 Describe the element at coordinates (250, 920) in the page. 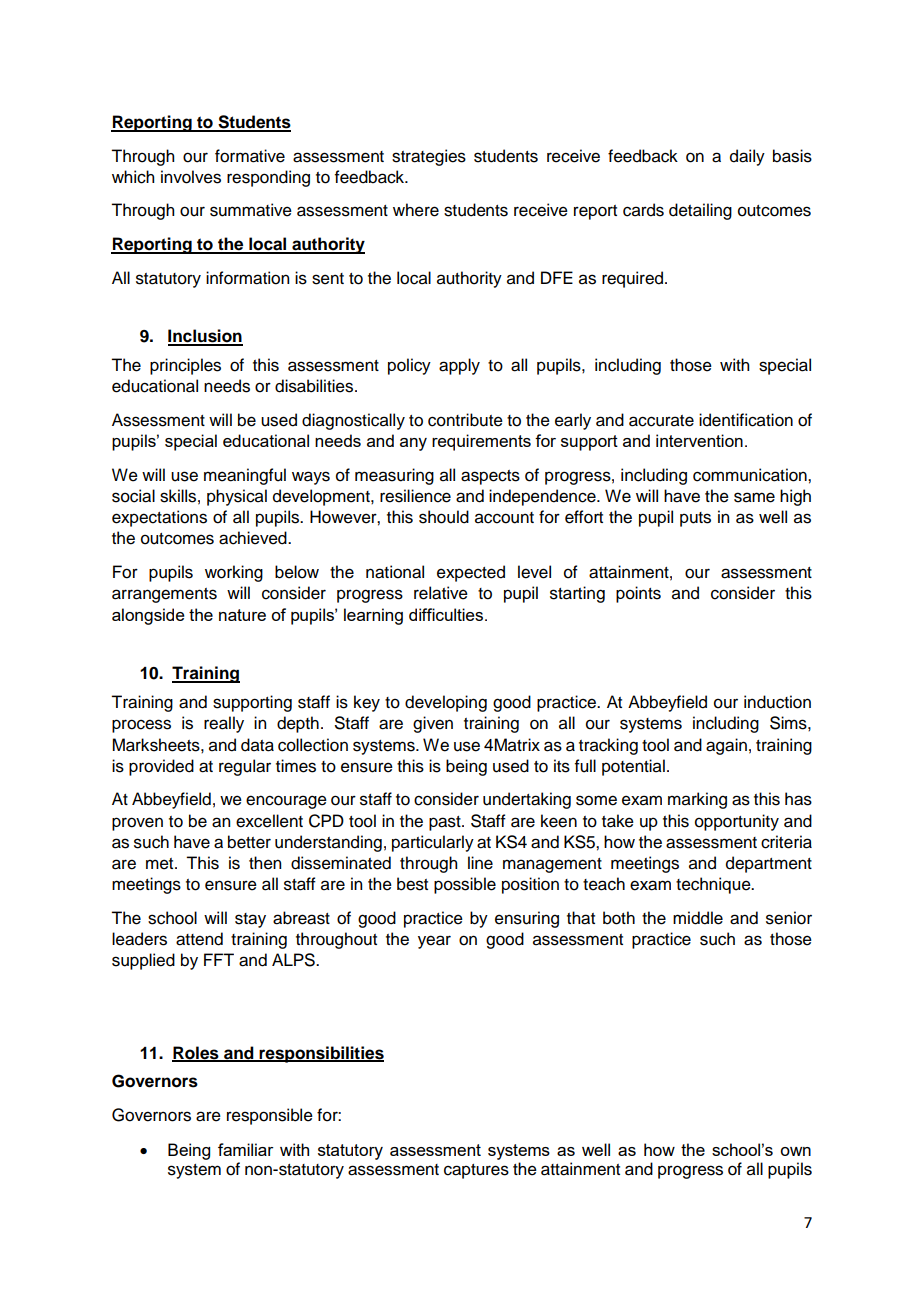

I see `stay` at that location.
